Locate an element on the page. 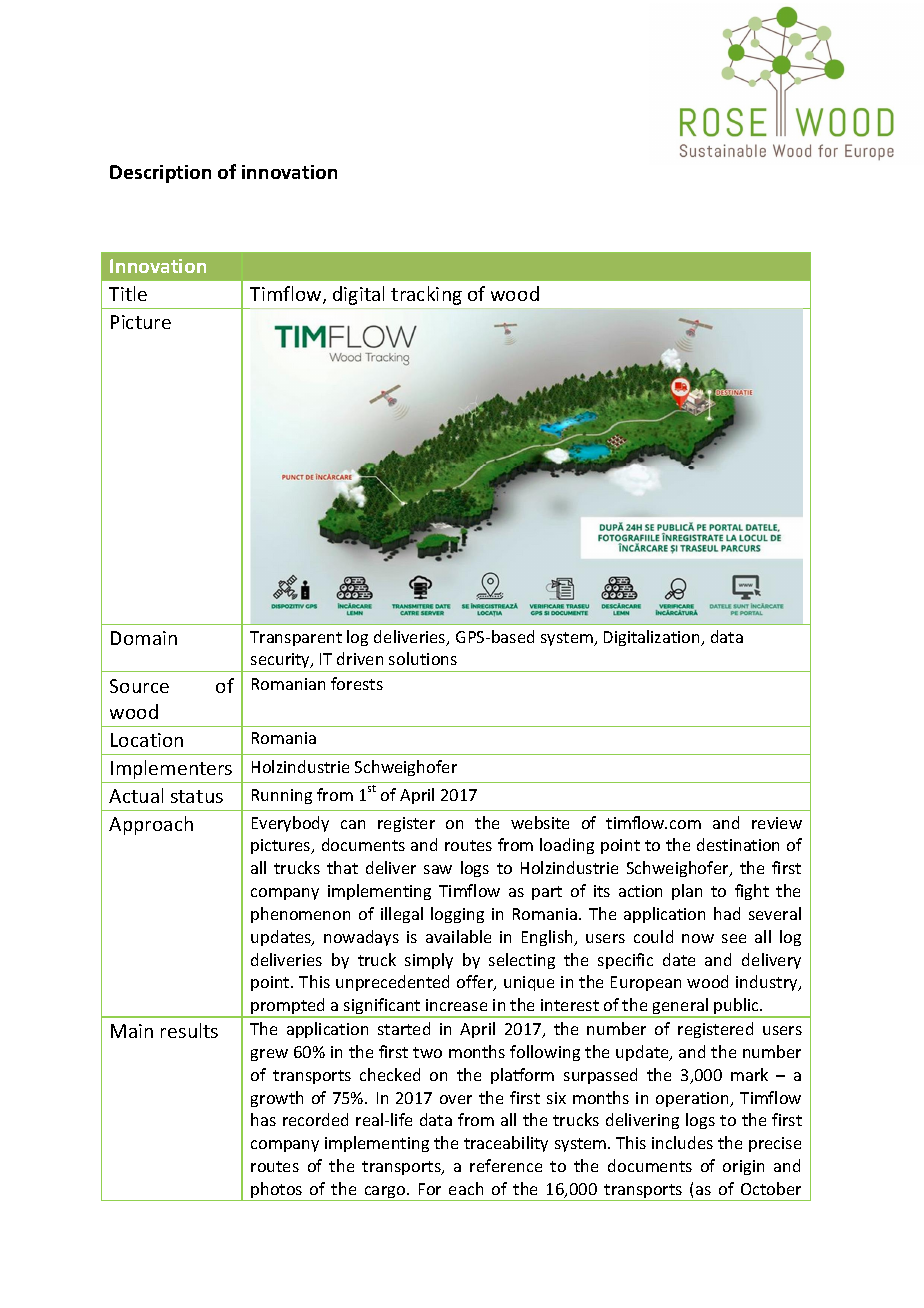  Source is located at coordinates (139, 686).
